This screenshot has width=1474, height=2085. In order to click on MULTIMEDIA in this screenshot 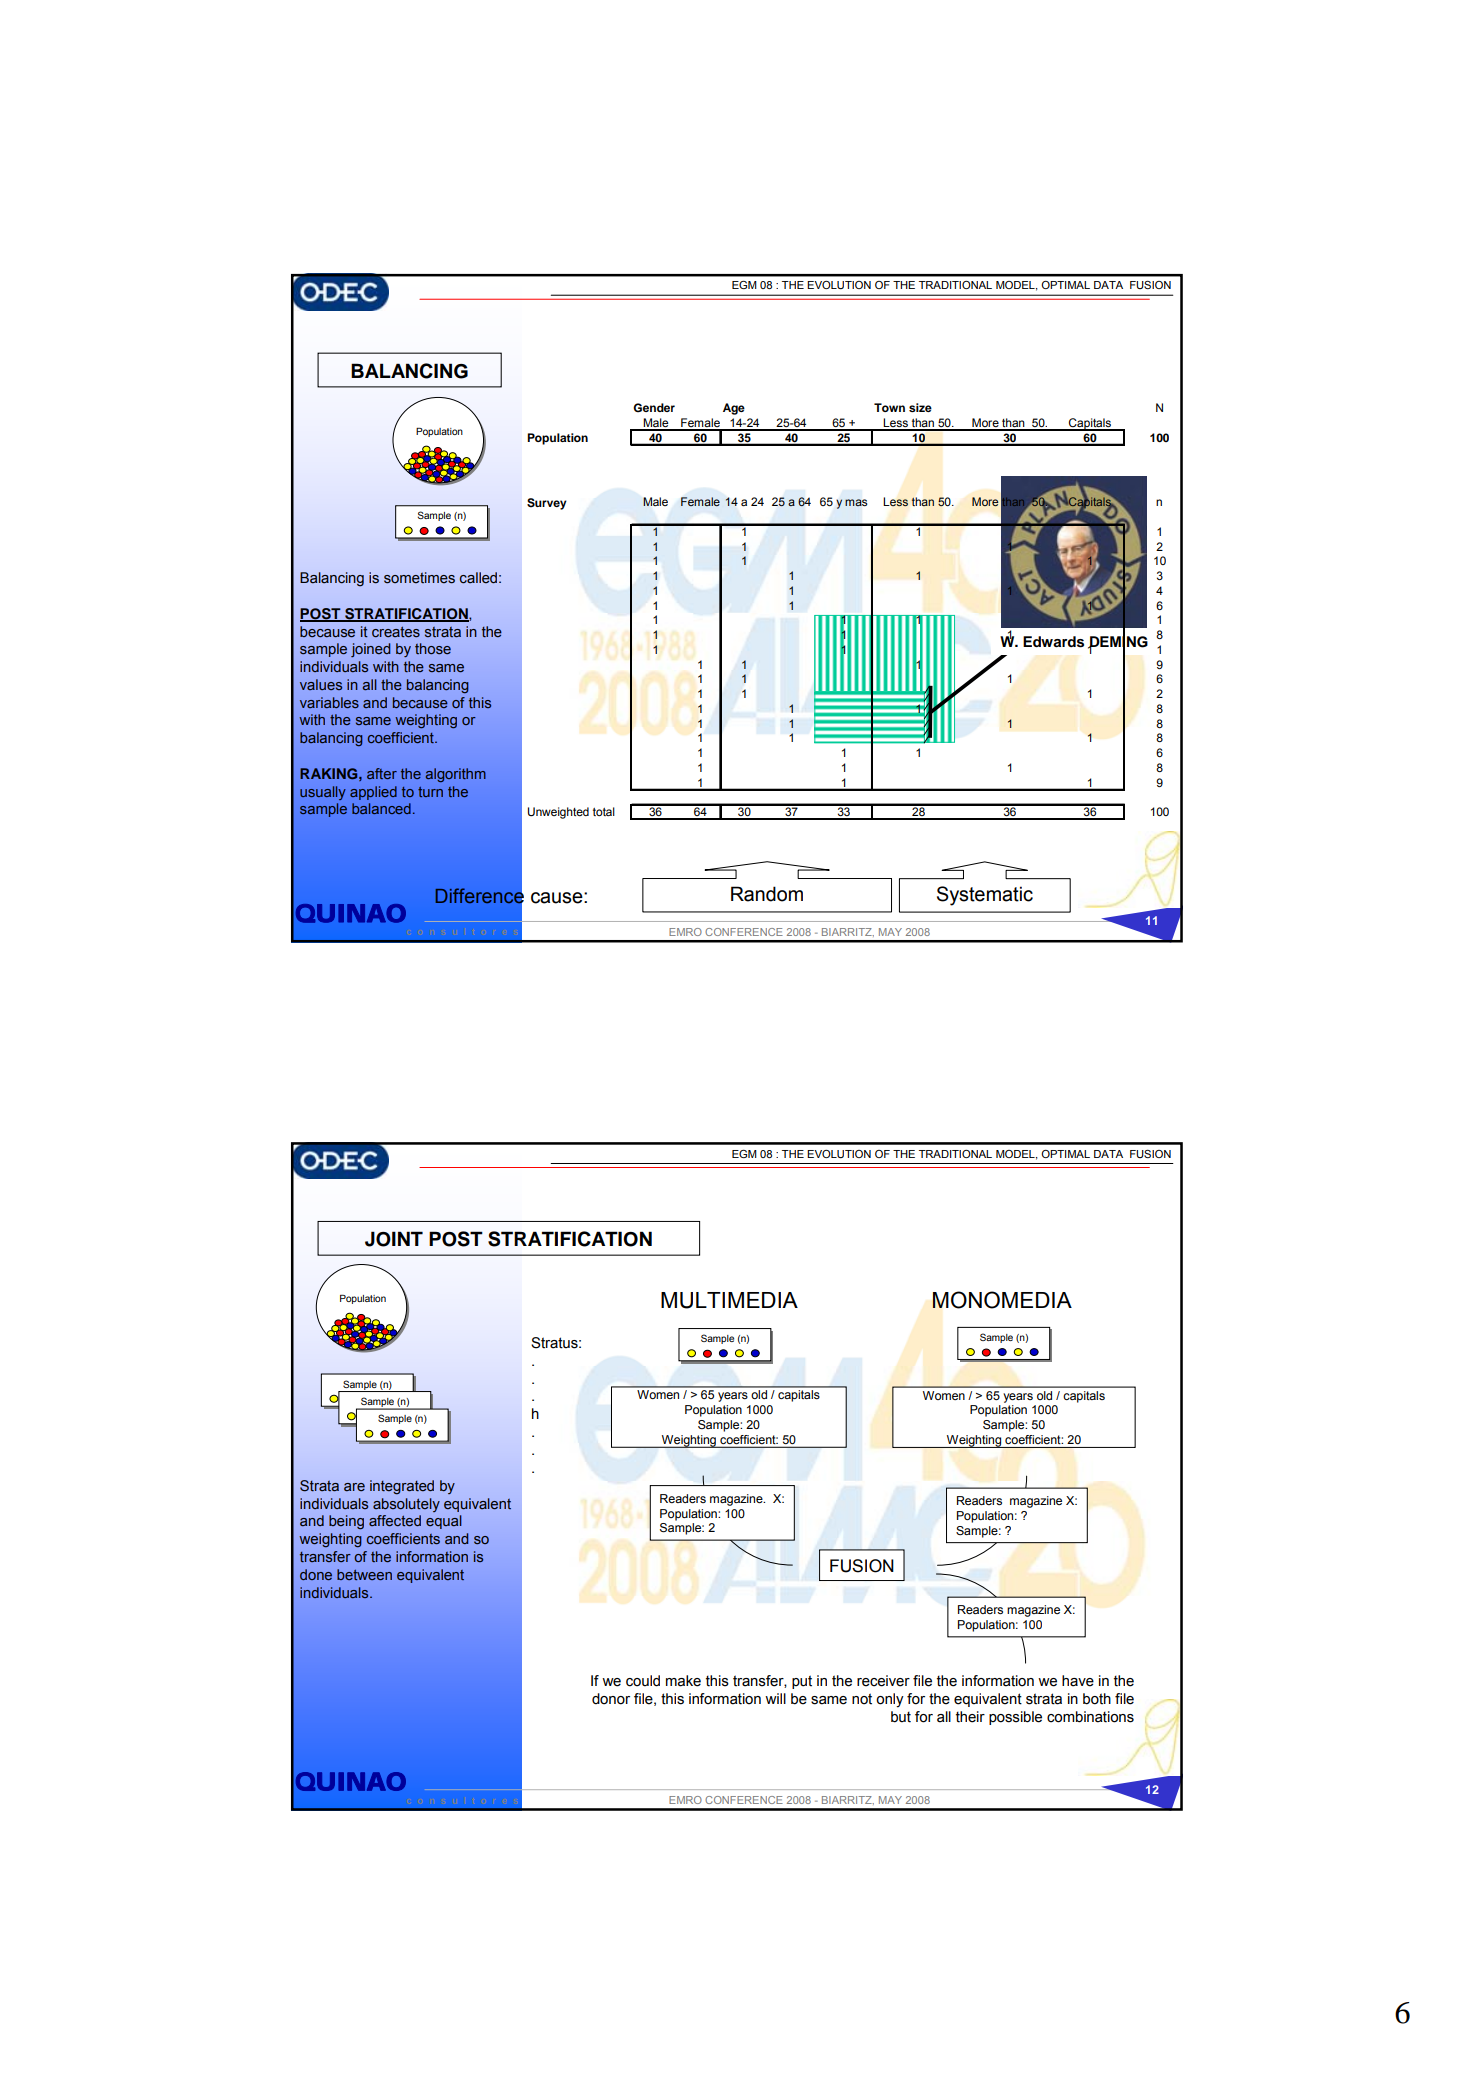, I will do `click(729, 1300)`.
